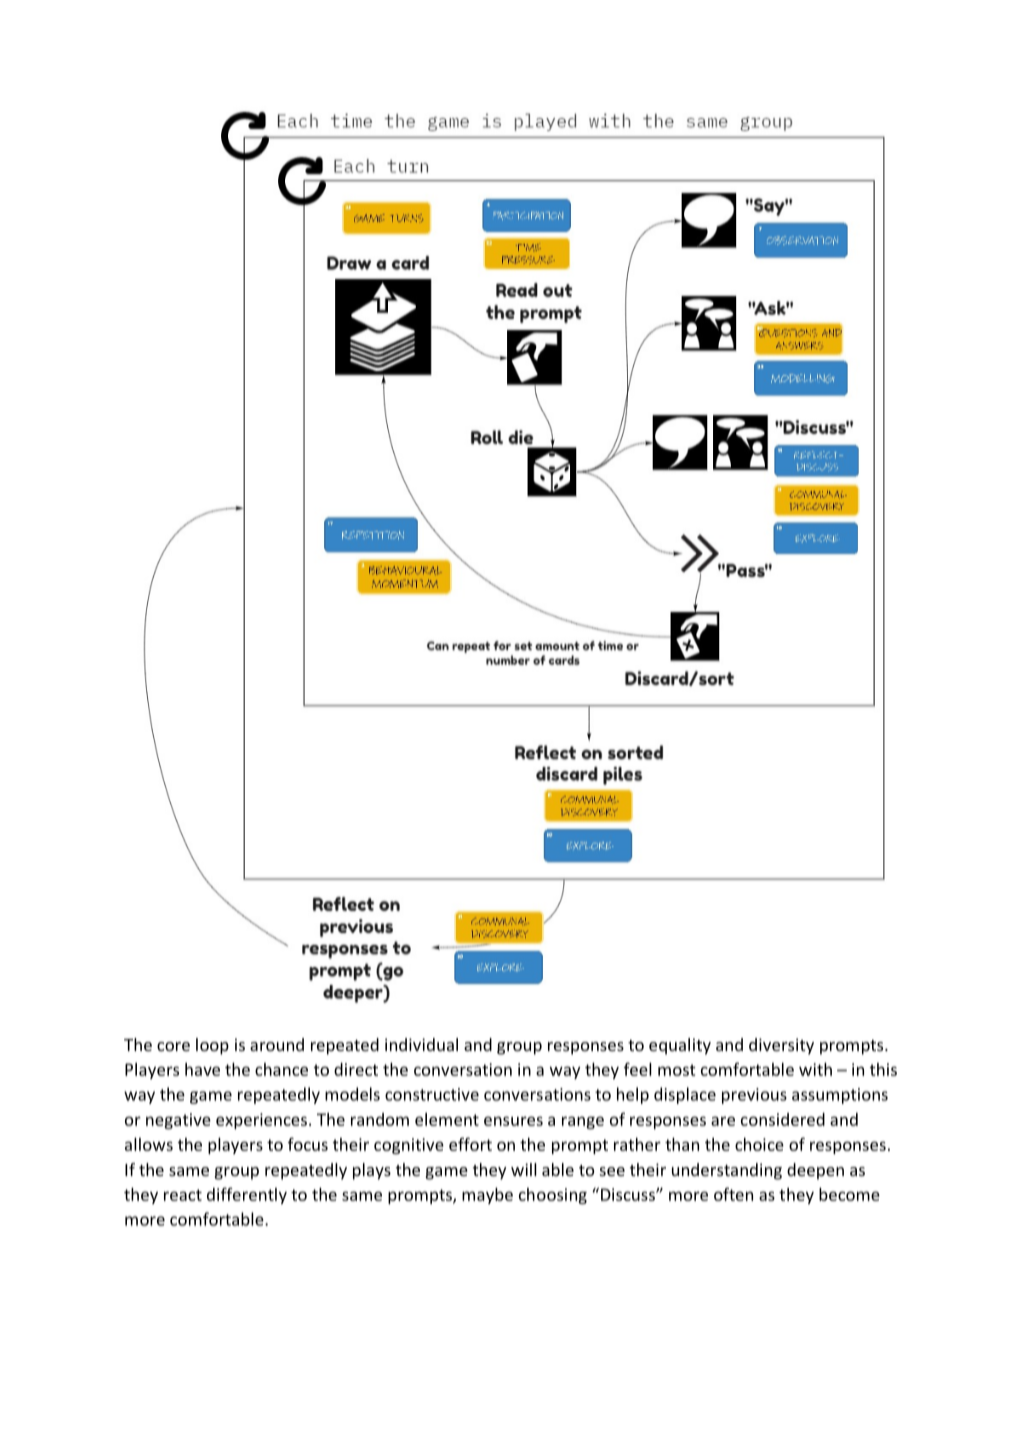 This image has width=1026, height=1452. I want to click on previous, so click(754, 1096).
